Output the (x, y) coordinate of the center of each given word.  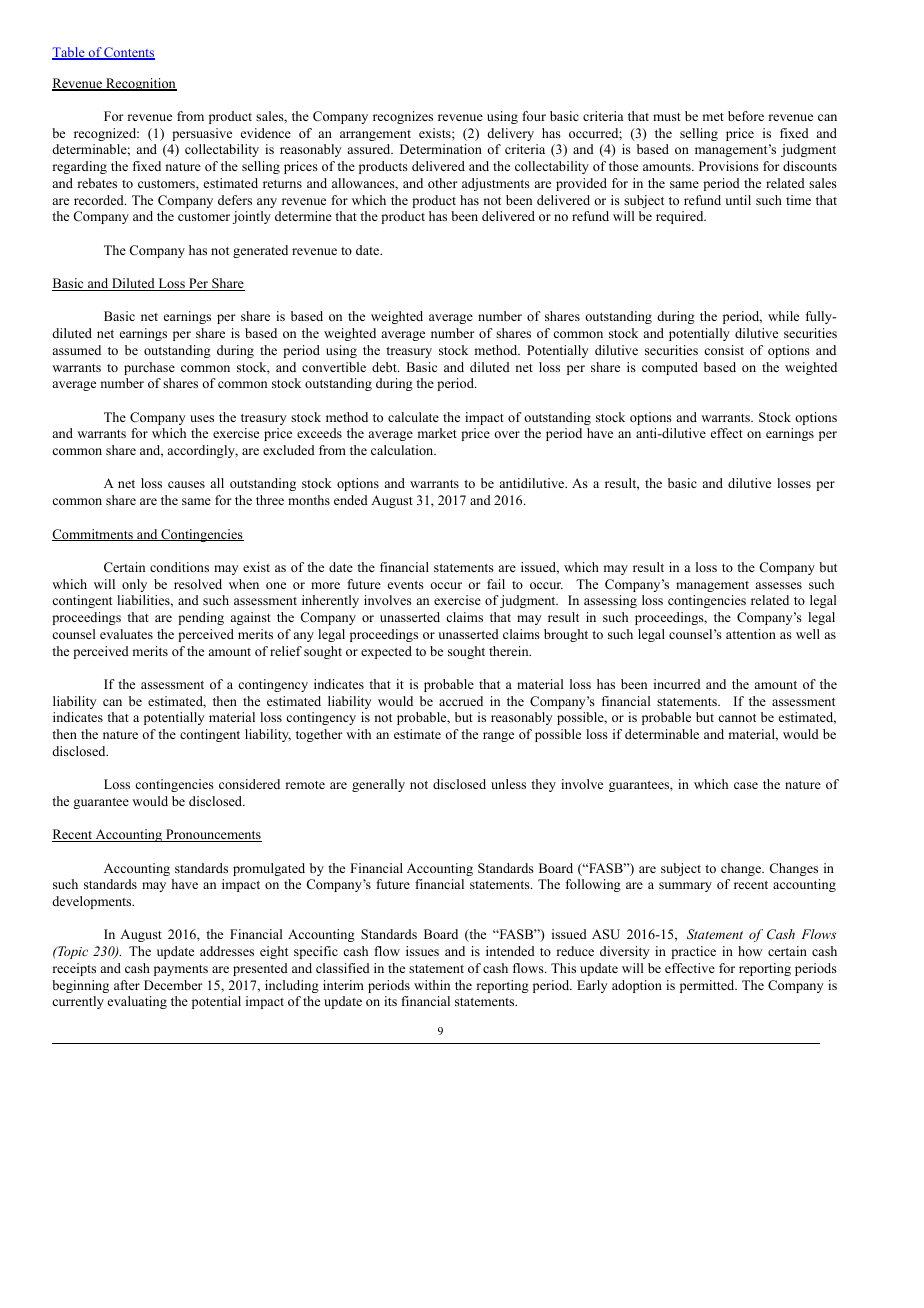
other (443, 183)
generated (260, 251)
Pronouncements (213, 835)
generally (378, 785)
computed (670, 368)
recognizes (403, 117)
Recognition (140, 84)
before (746, 116)
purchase (149, 368)
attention (751, 634)
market (437, 433)
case (746, 785)
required (681, 217)
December (173, 985)
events (406, 585)
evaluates (126, 634)
